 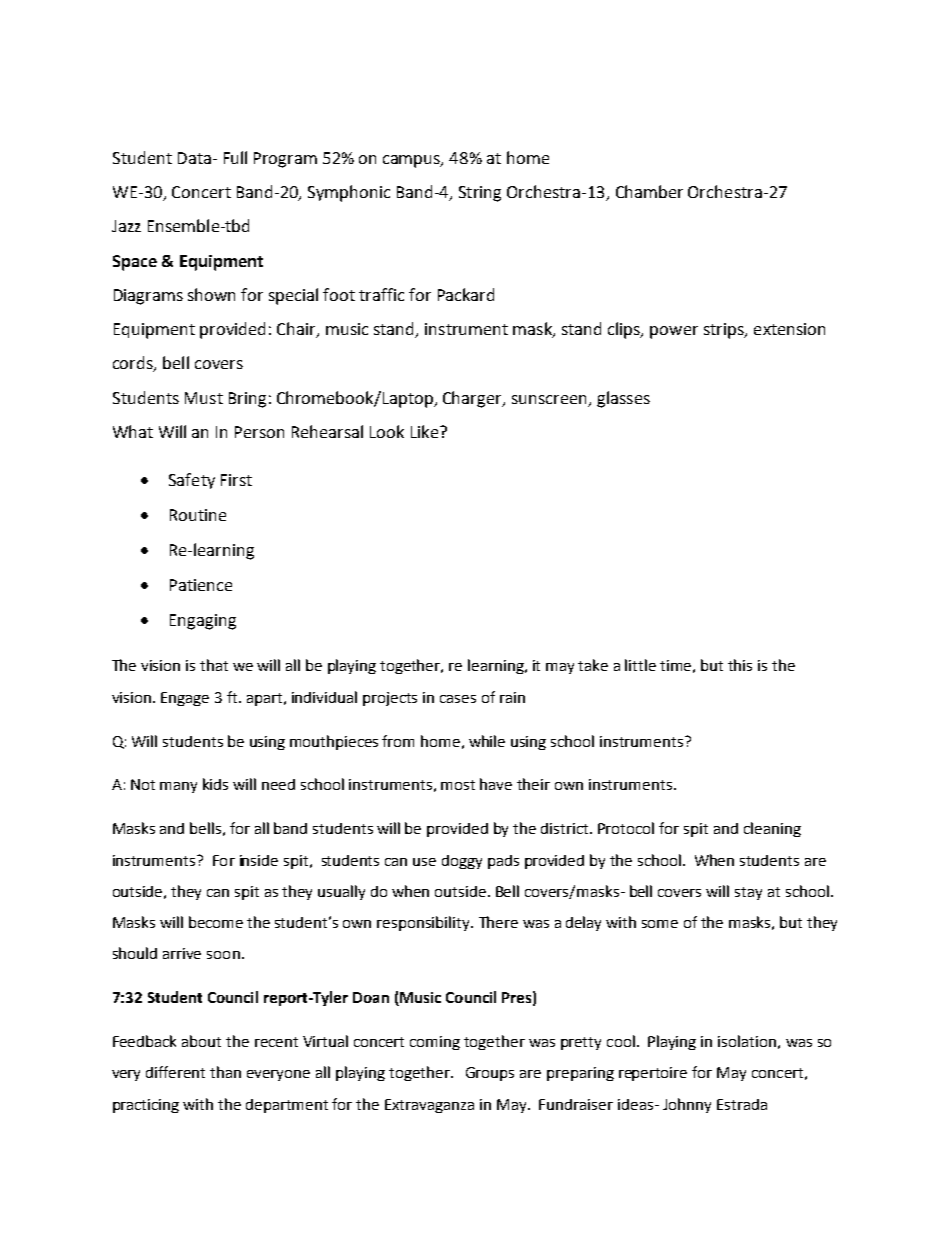 I want to click on than, so click(x=225, y=1072).
